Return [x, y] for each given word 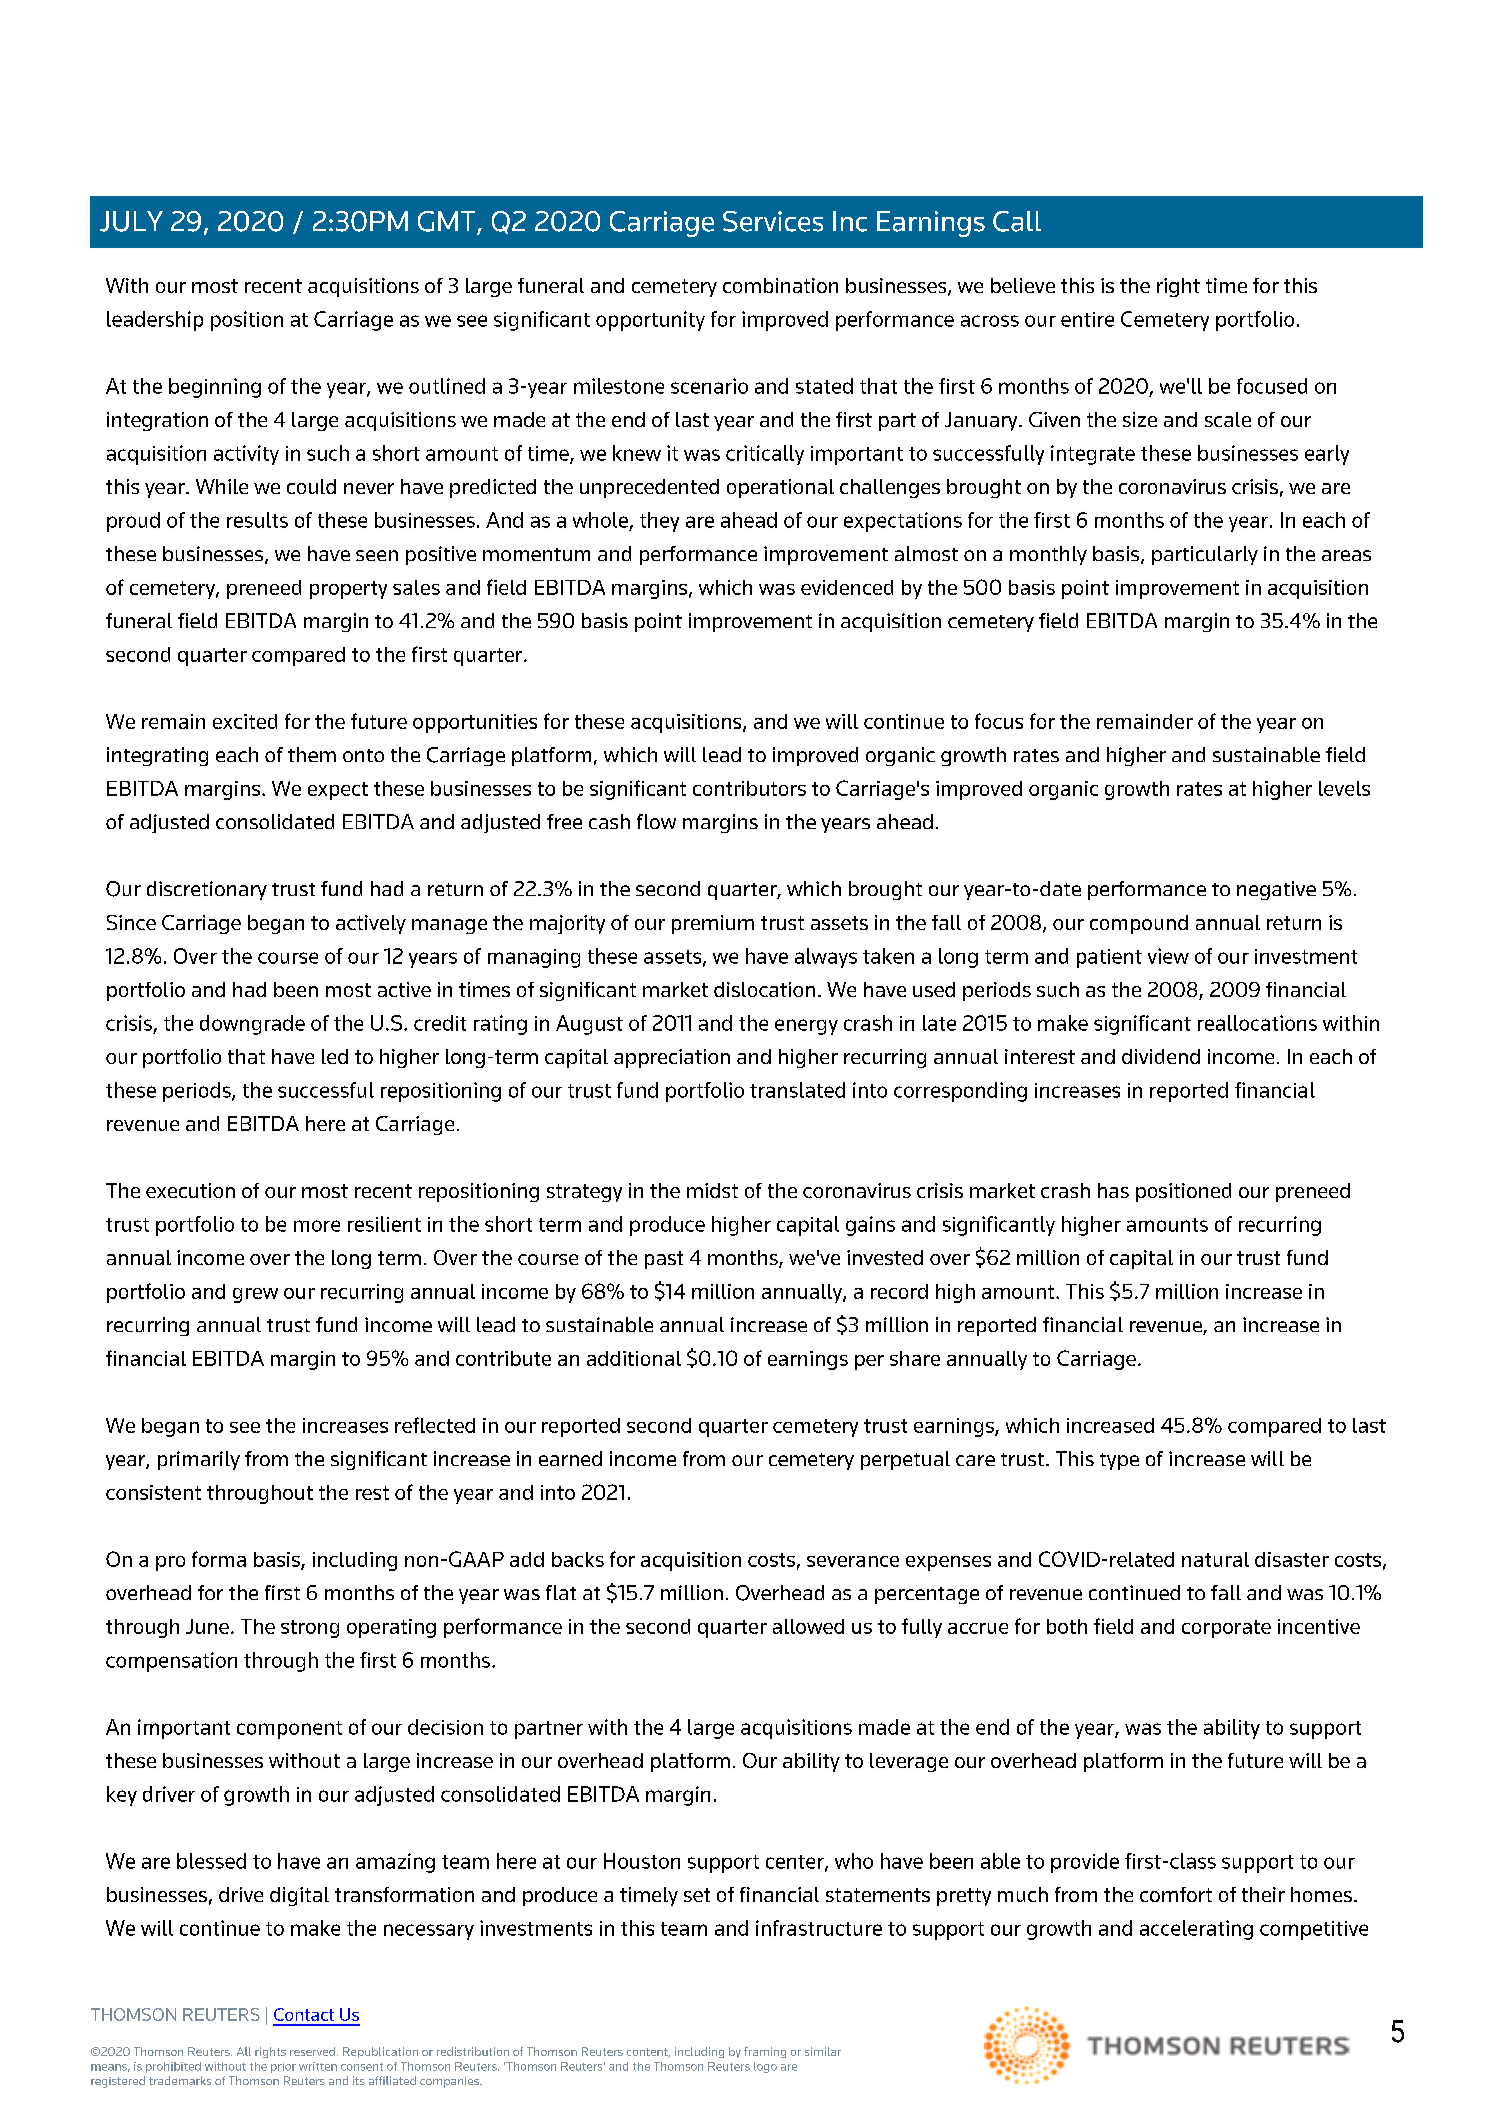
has [1113, 1190]
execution [190, 1190]
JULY [131, 221]
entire [1087, 319]
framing [765, 2052]
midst [712, 1190]
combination [780, 285]
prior [283, 2067]
